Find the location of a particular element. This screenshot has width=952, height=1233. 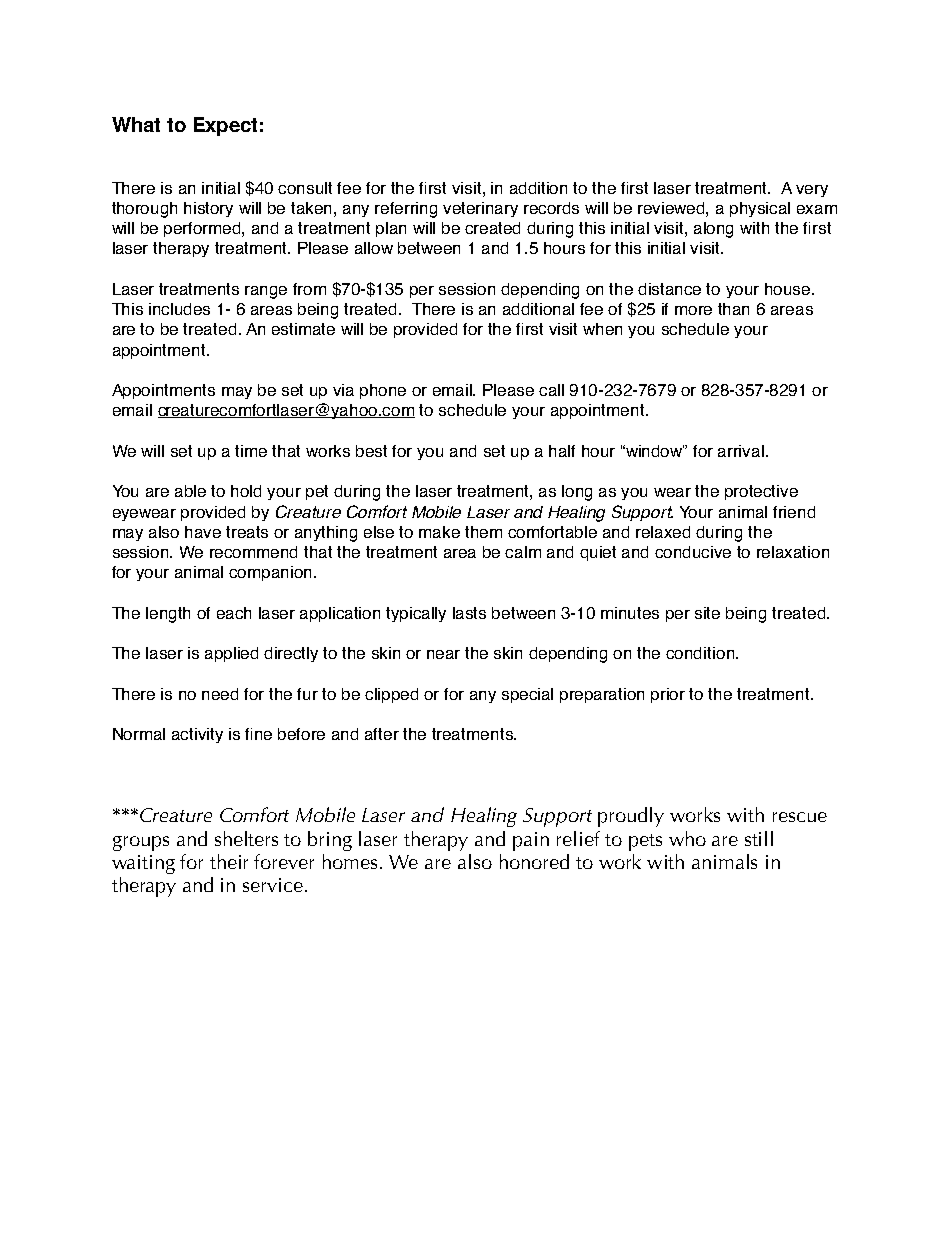

still is located at coordinates (759, 838).
